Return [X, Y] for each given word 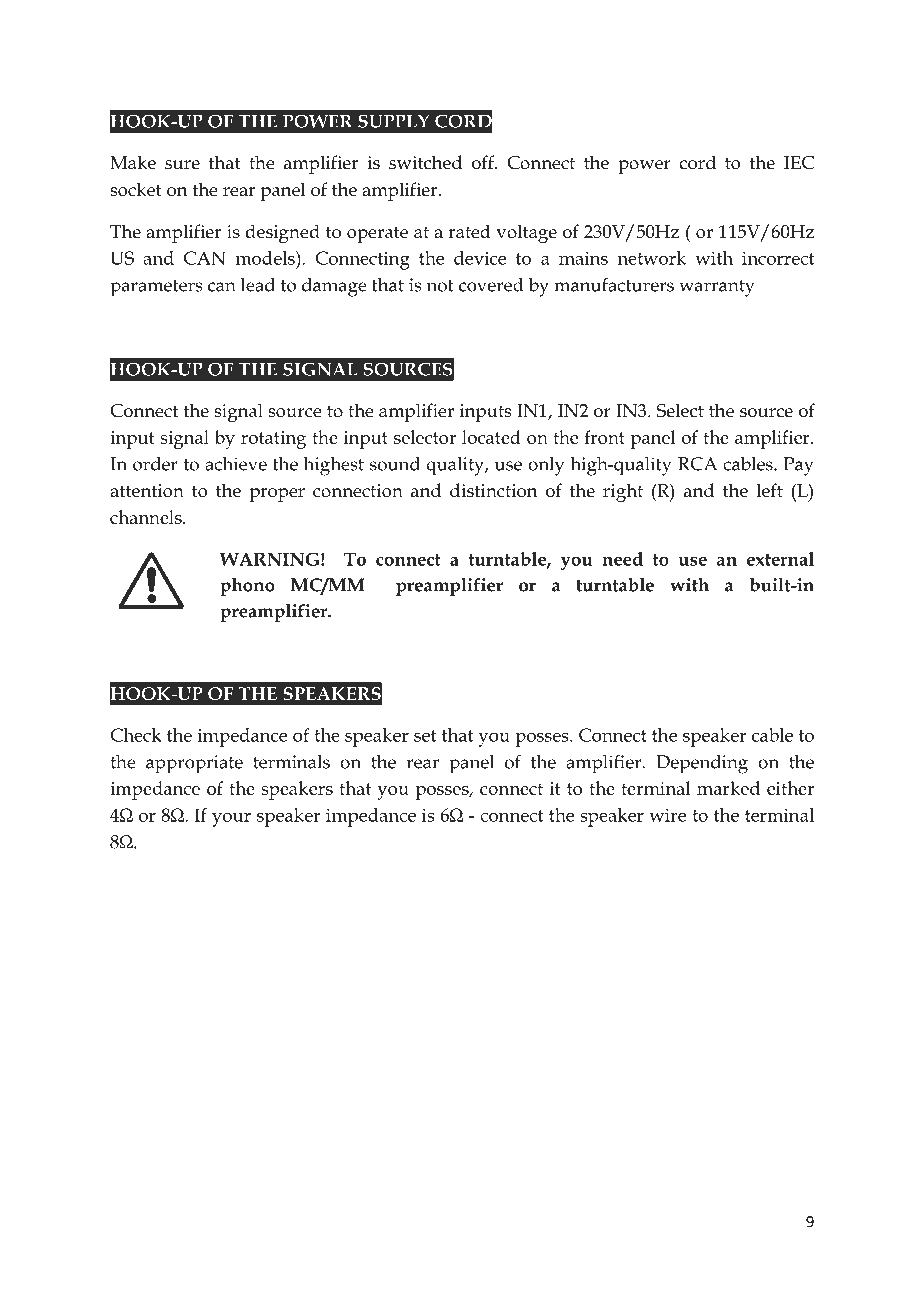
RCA [697, 464]
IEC [799, 163]
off [484, 162]
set [425, 736]
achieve [236, 464]
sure [182, 165]
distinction [494, 490]
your [231, 819]
